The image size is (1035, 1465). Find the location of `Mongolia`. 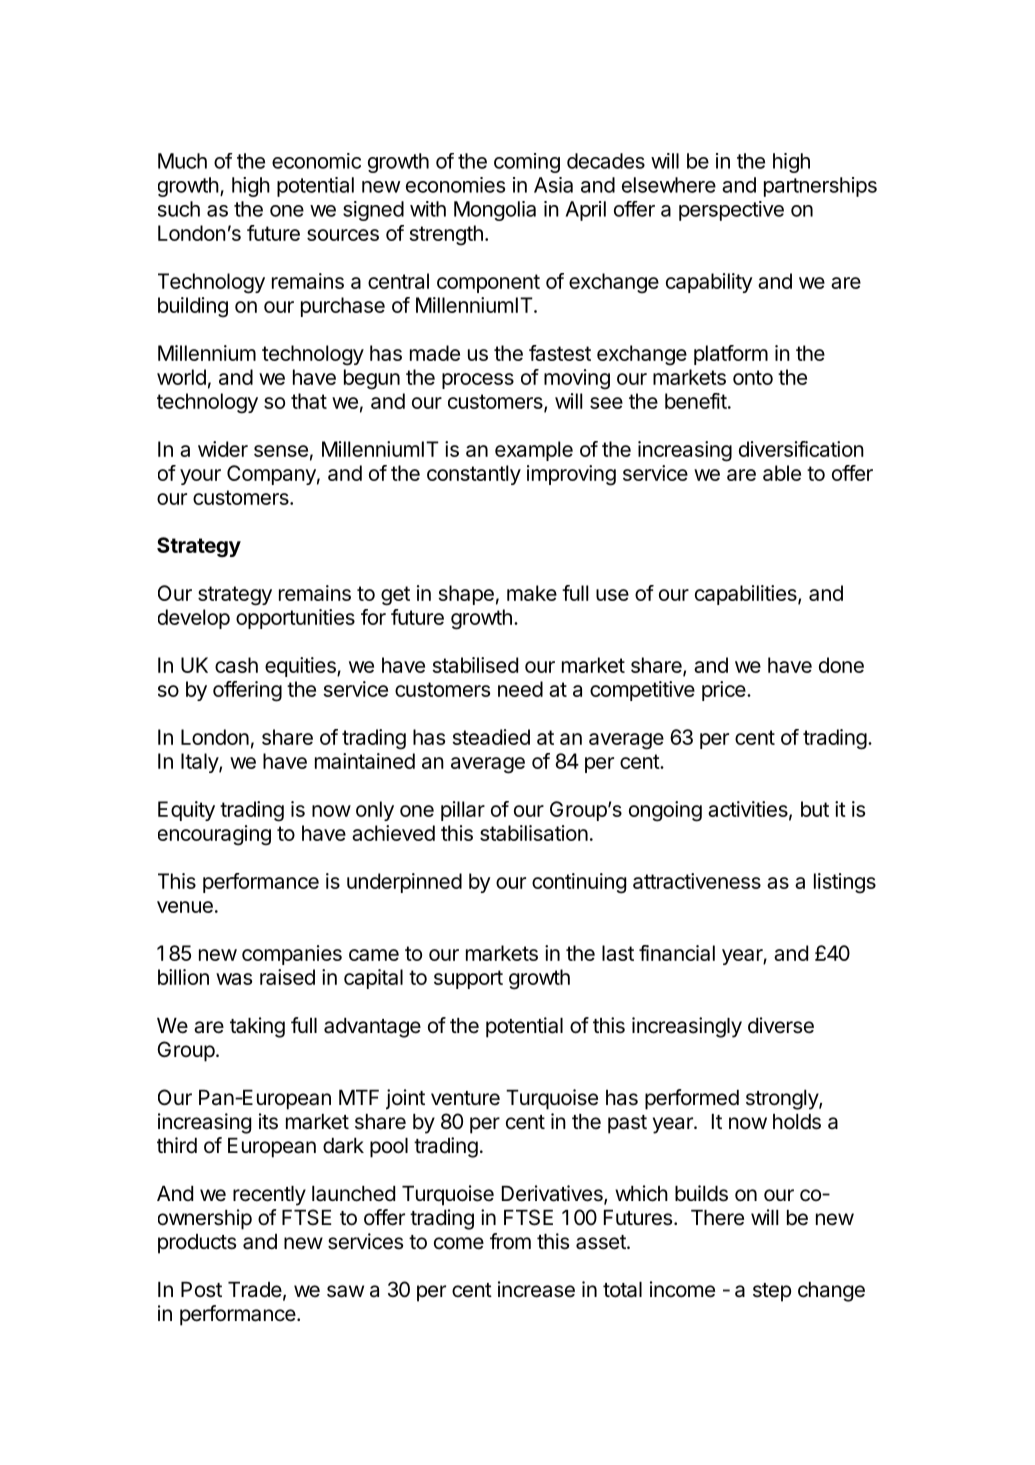

Mongolia is located at coordinates (495, 211).
